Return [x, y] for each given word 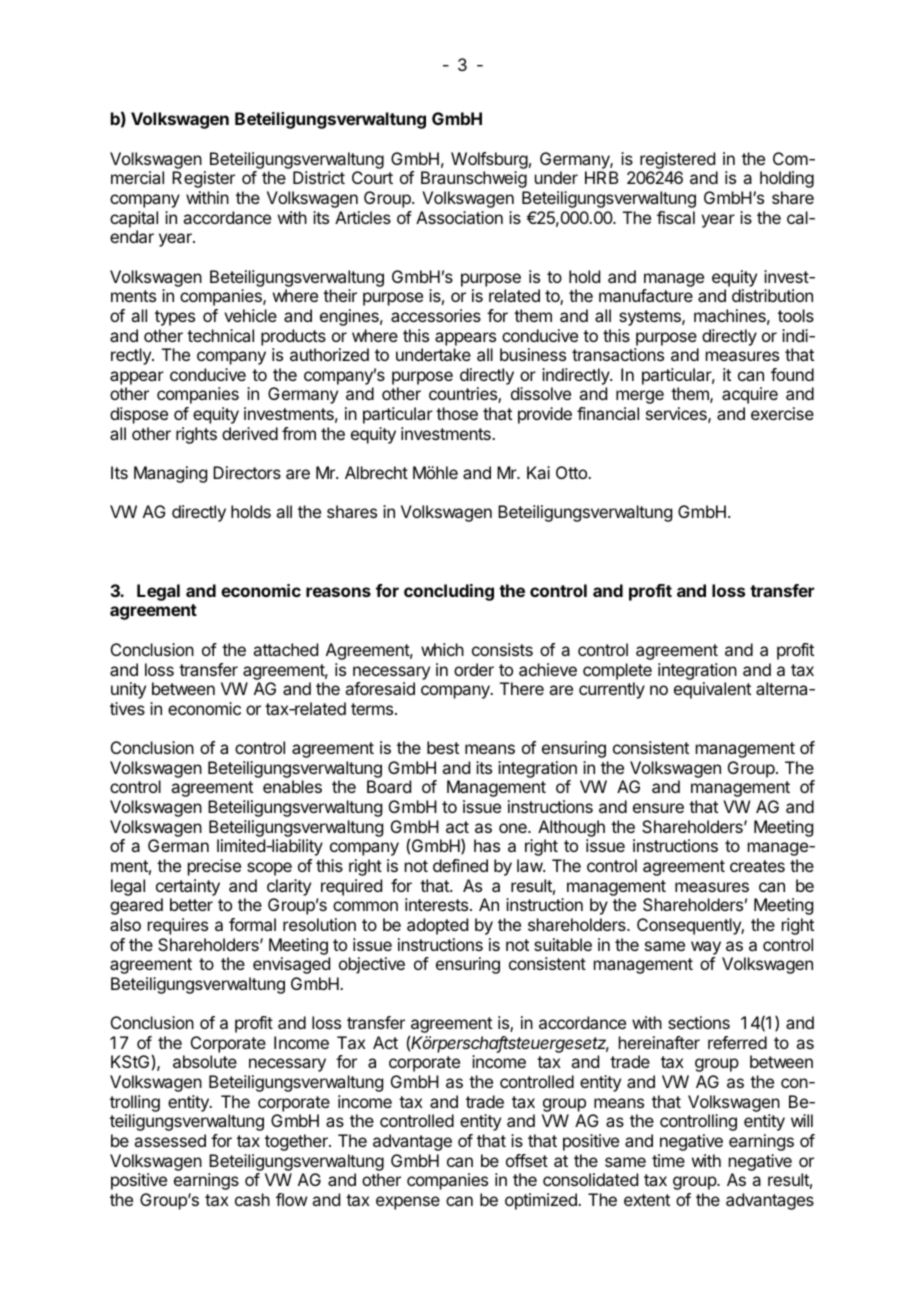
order [474, 669]
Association [459, 217]
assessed [170, 1140]
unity [128, 690]
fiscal [676, 217]
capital [134, 219]
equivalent [712, 690]
